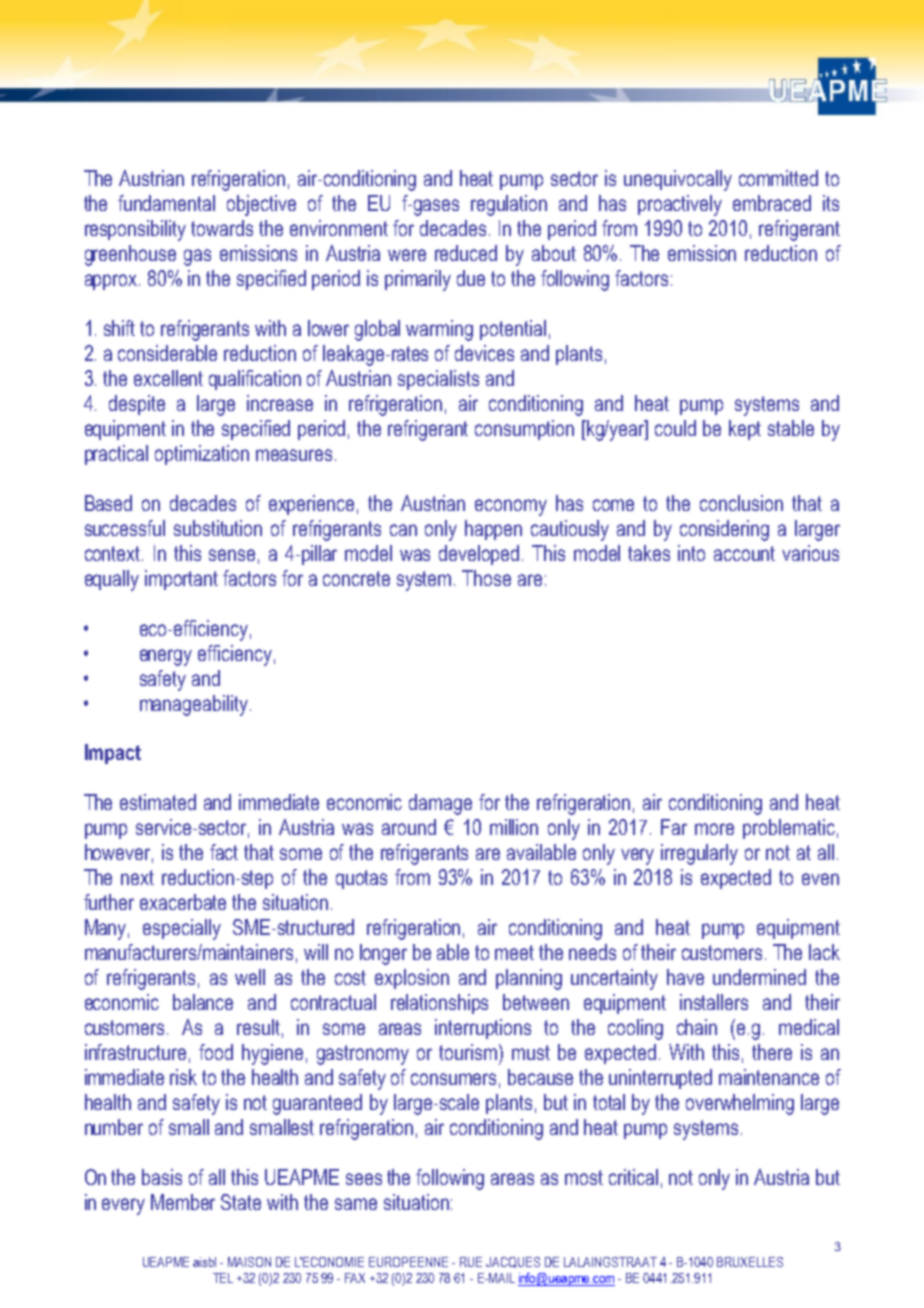 The width and height of the page is (924, 1308). I want to click on damage, so click(440, 804).
